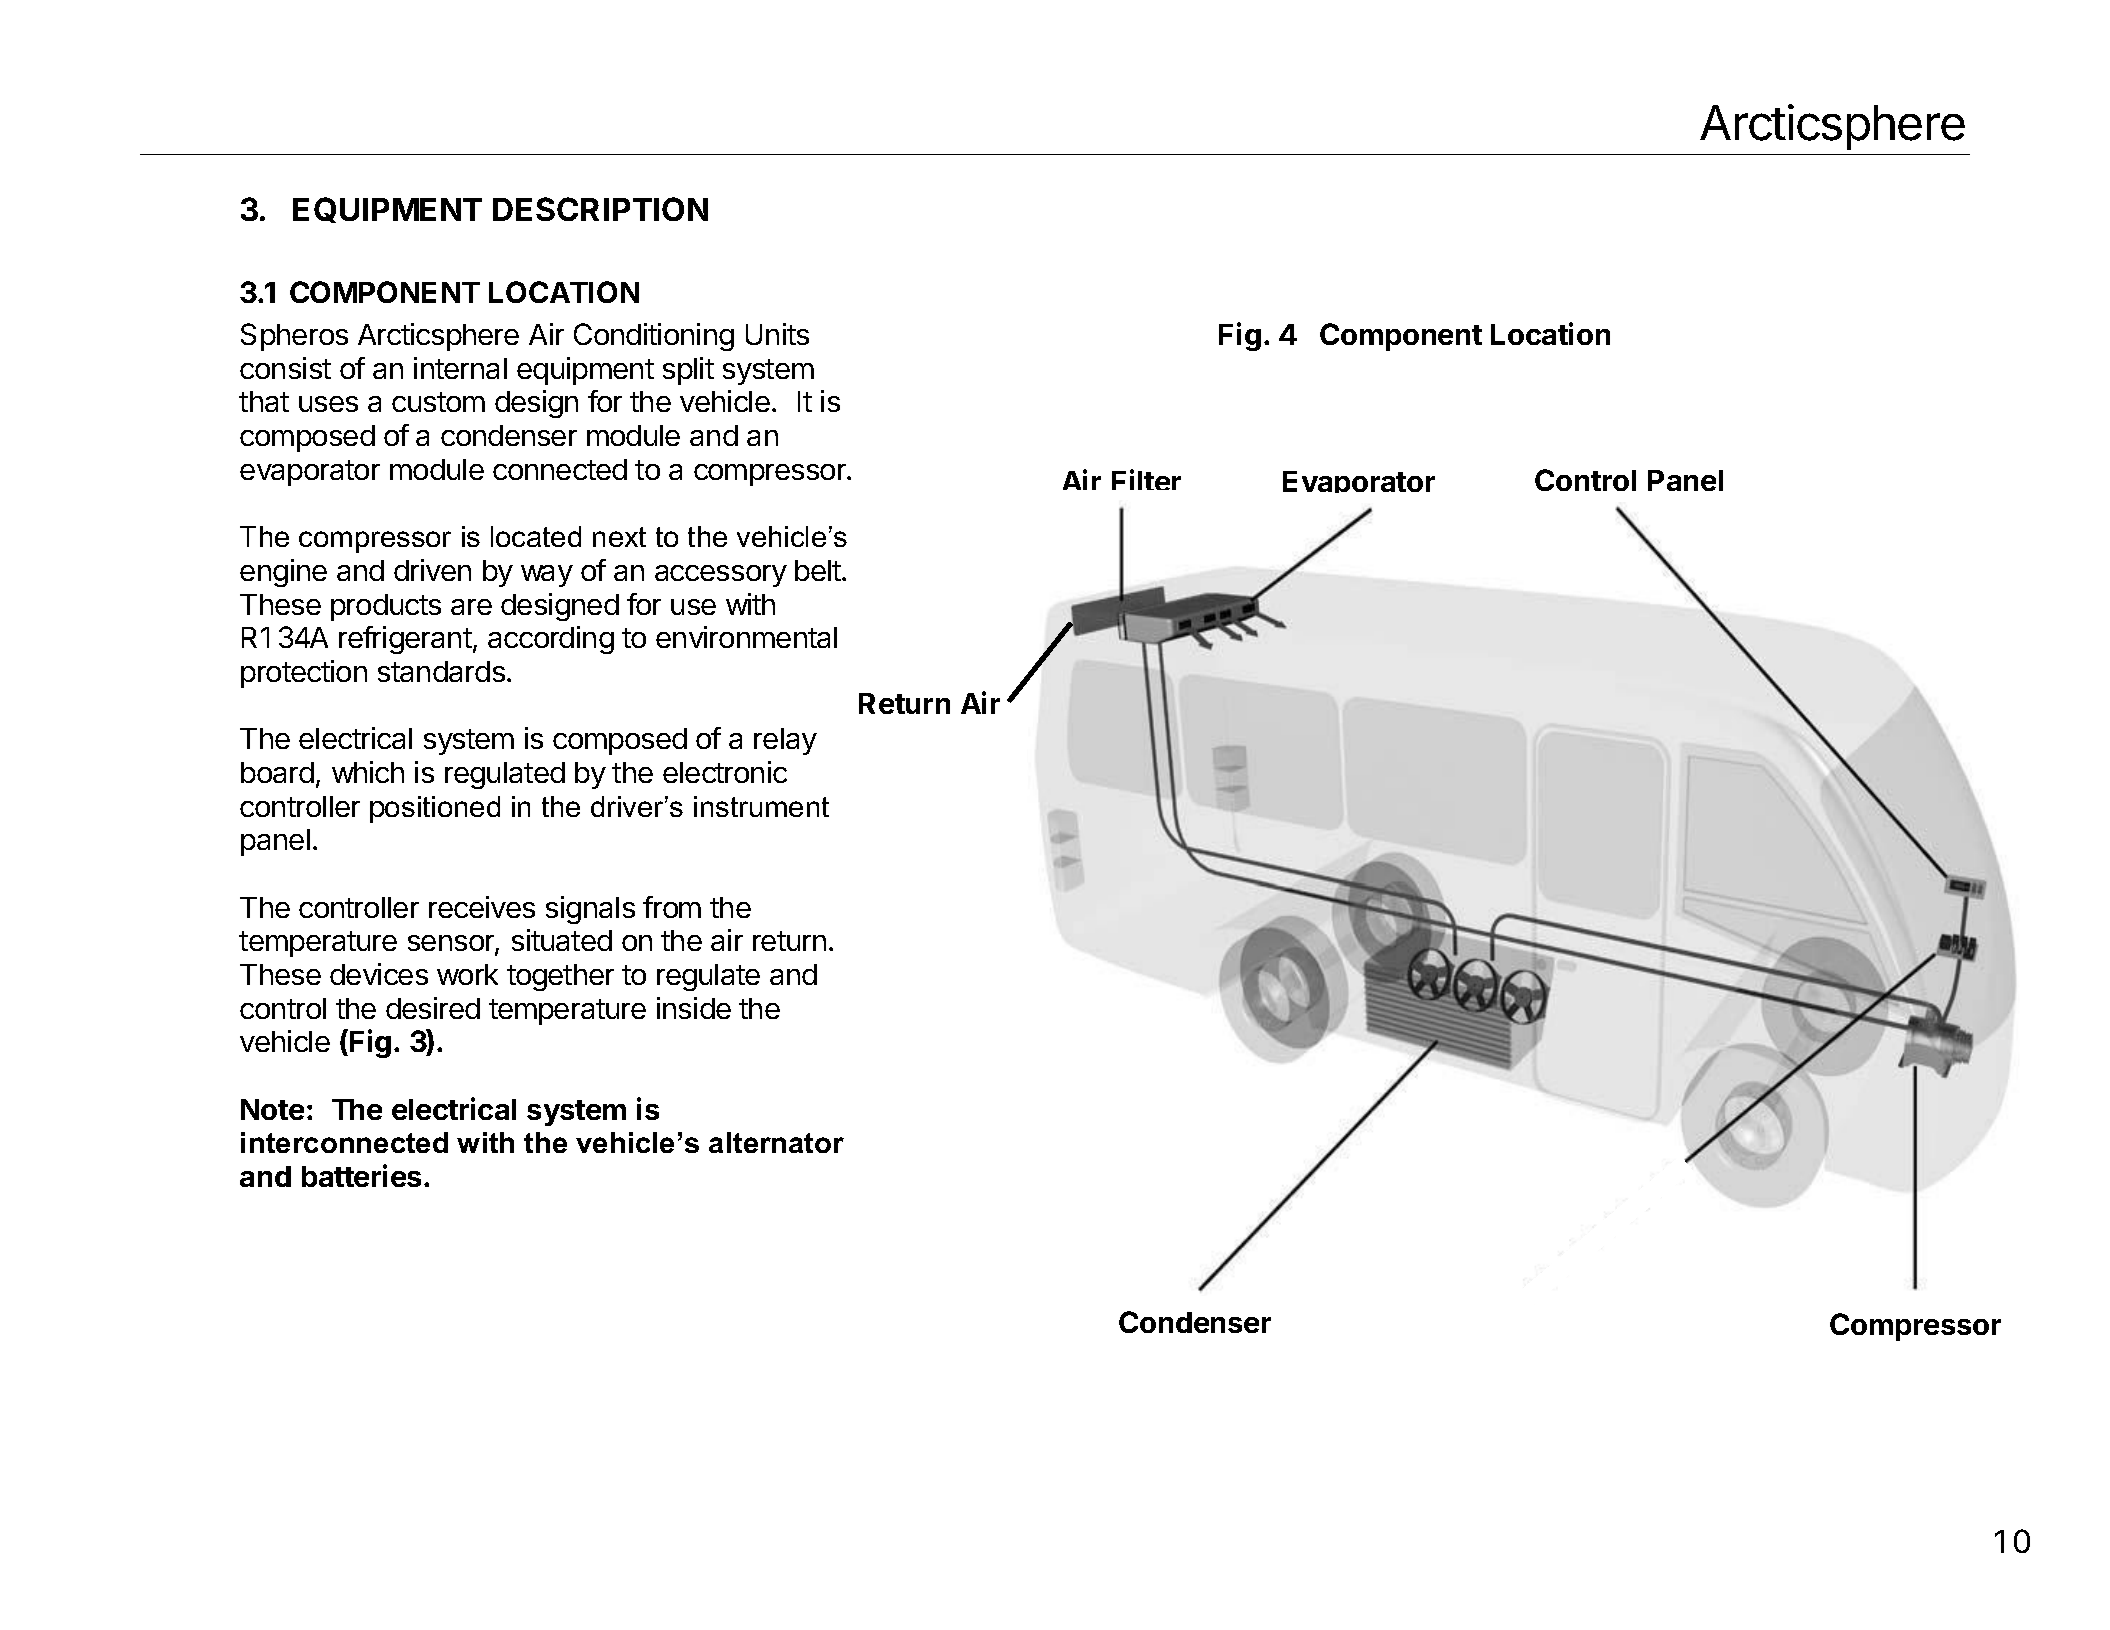 The width and height of the page is (2110, 1630). I want to click on relay, so click(785, 741).
